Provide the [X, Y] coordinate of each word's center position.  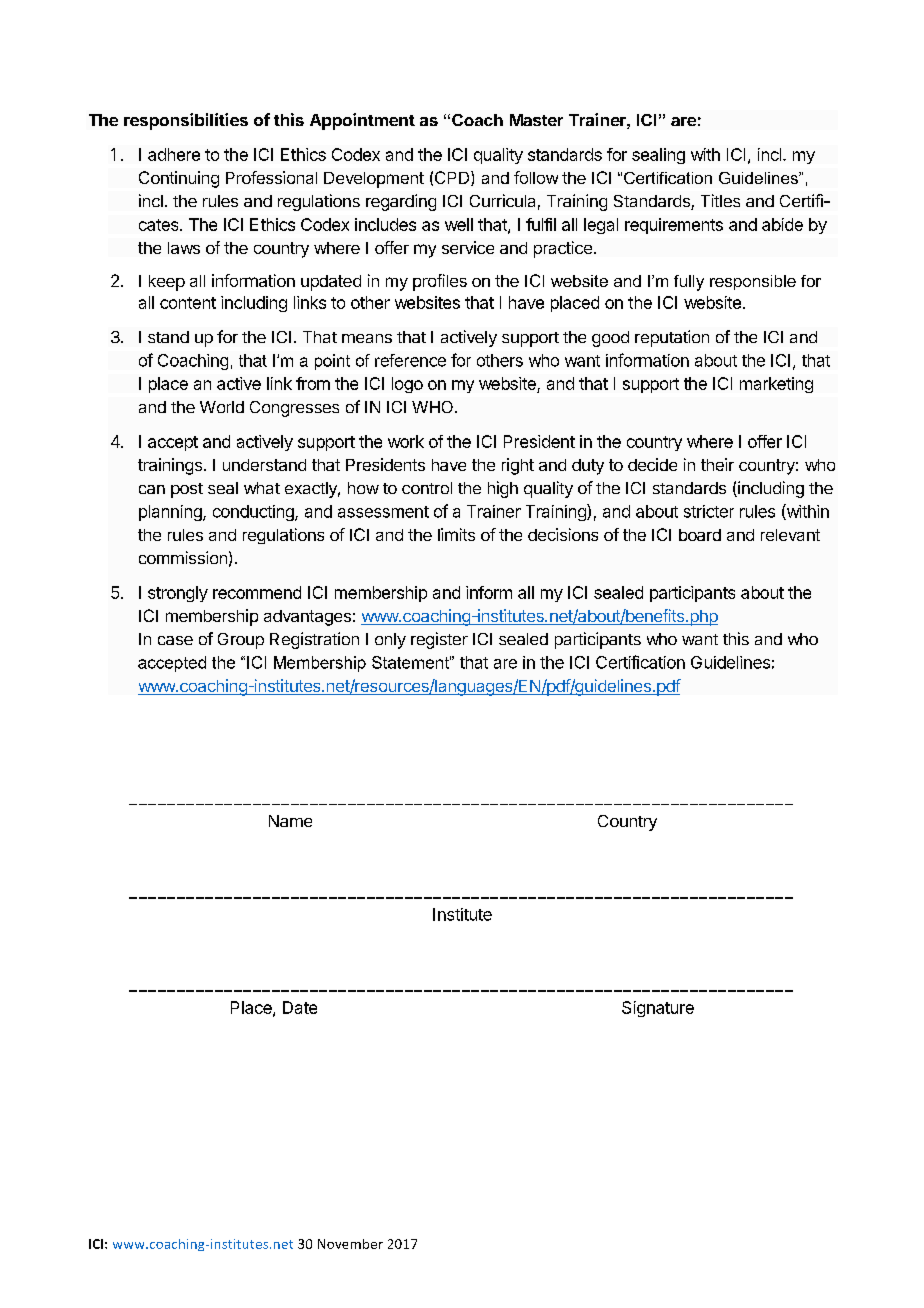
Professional [271, 177]
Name [290, 821]
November [350, 1244]
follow [536, 177]
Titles [720, 200]
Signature [658, 1009]
